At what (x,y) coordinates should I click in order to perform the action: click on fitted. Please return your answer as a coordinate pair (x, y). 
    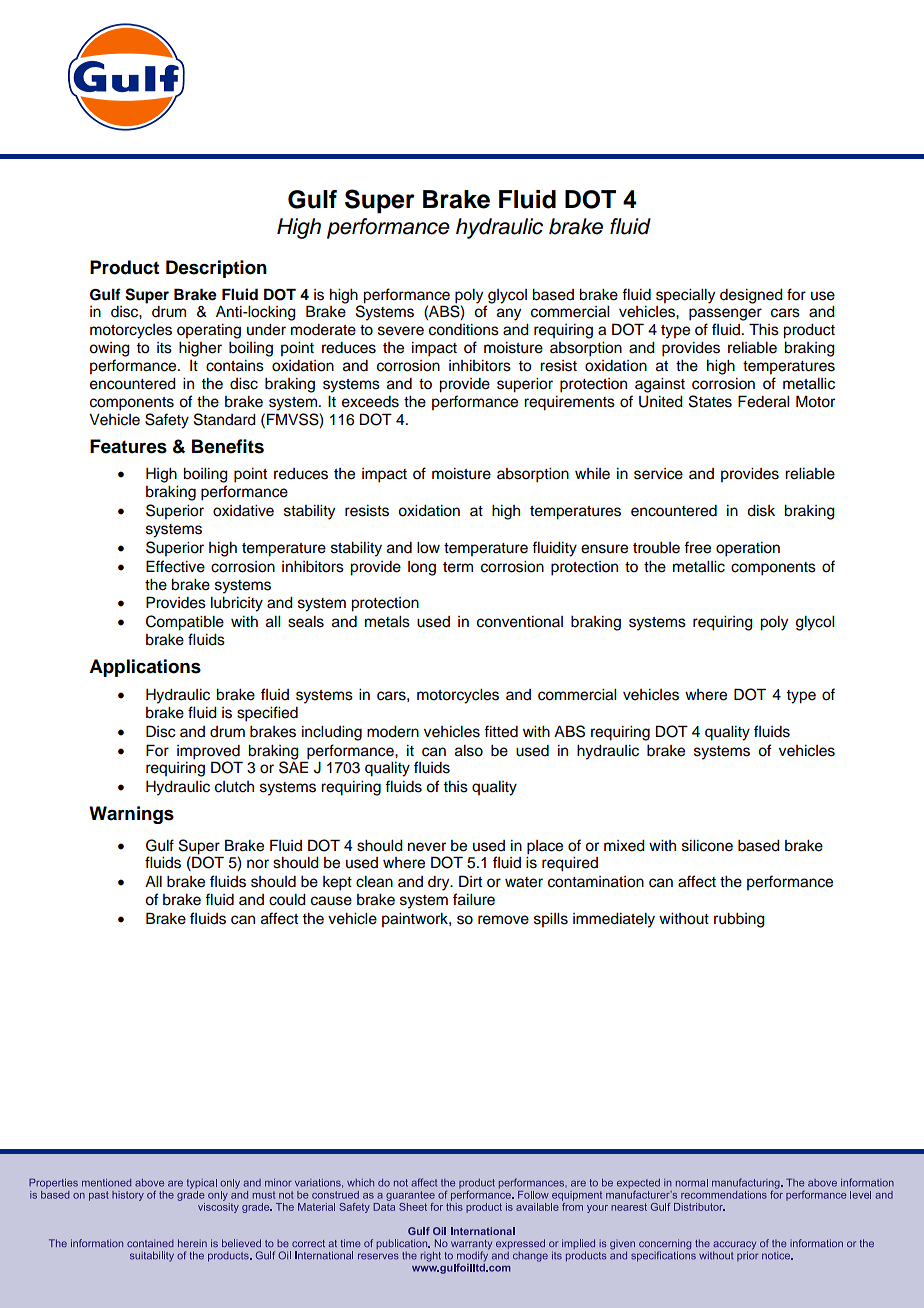
    Looking at the image, I should click on (501, 731).
